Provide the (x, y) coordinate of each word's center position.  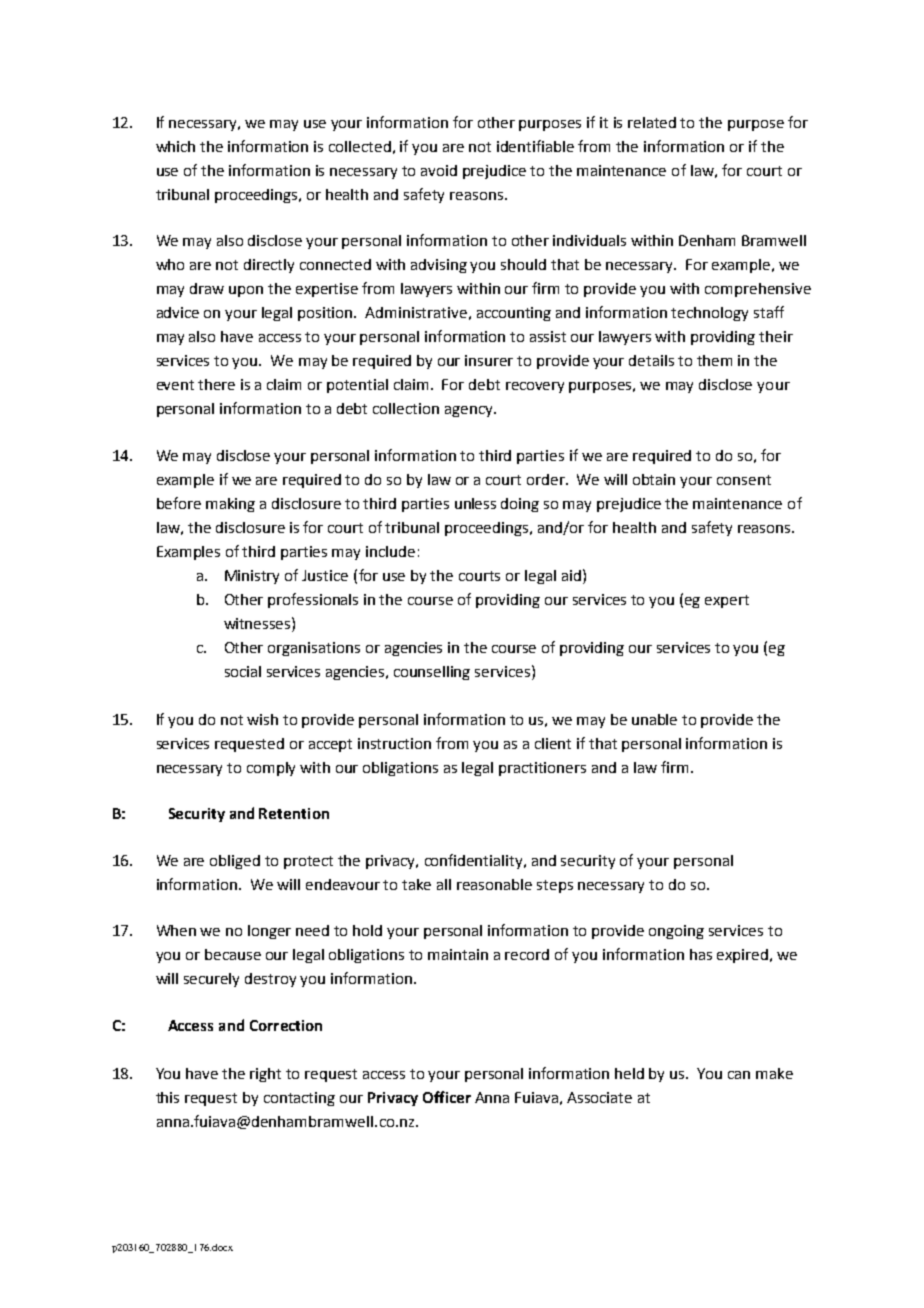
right (265, 1075)
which (175, 146)
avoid (439, 170)
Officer (447, 1097)
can (739, 1075)
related (652, 122)
